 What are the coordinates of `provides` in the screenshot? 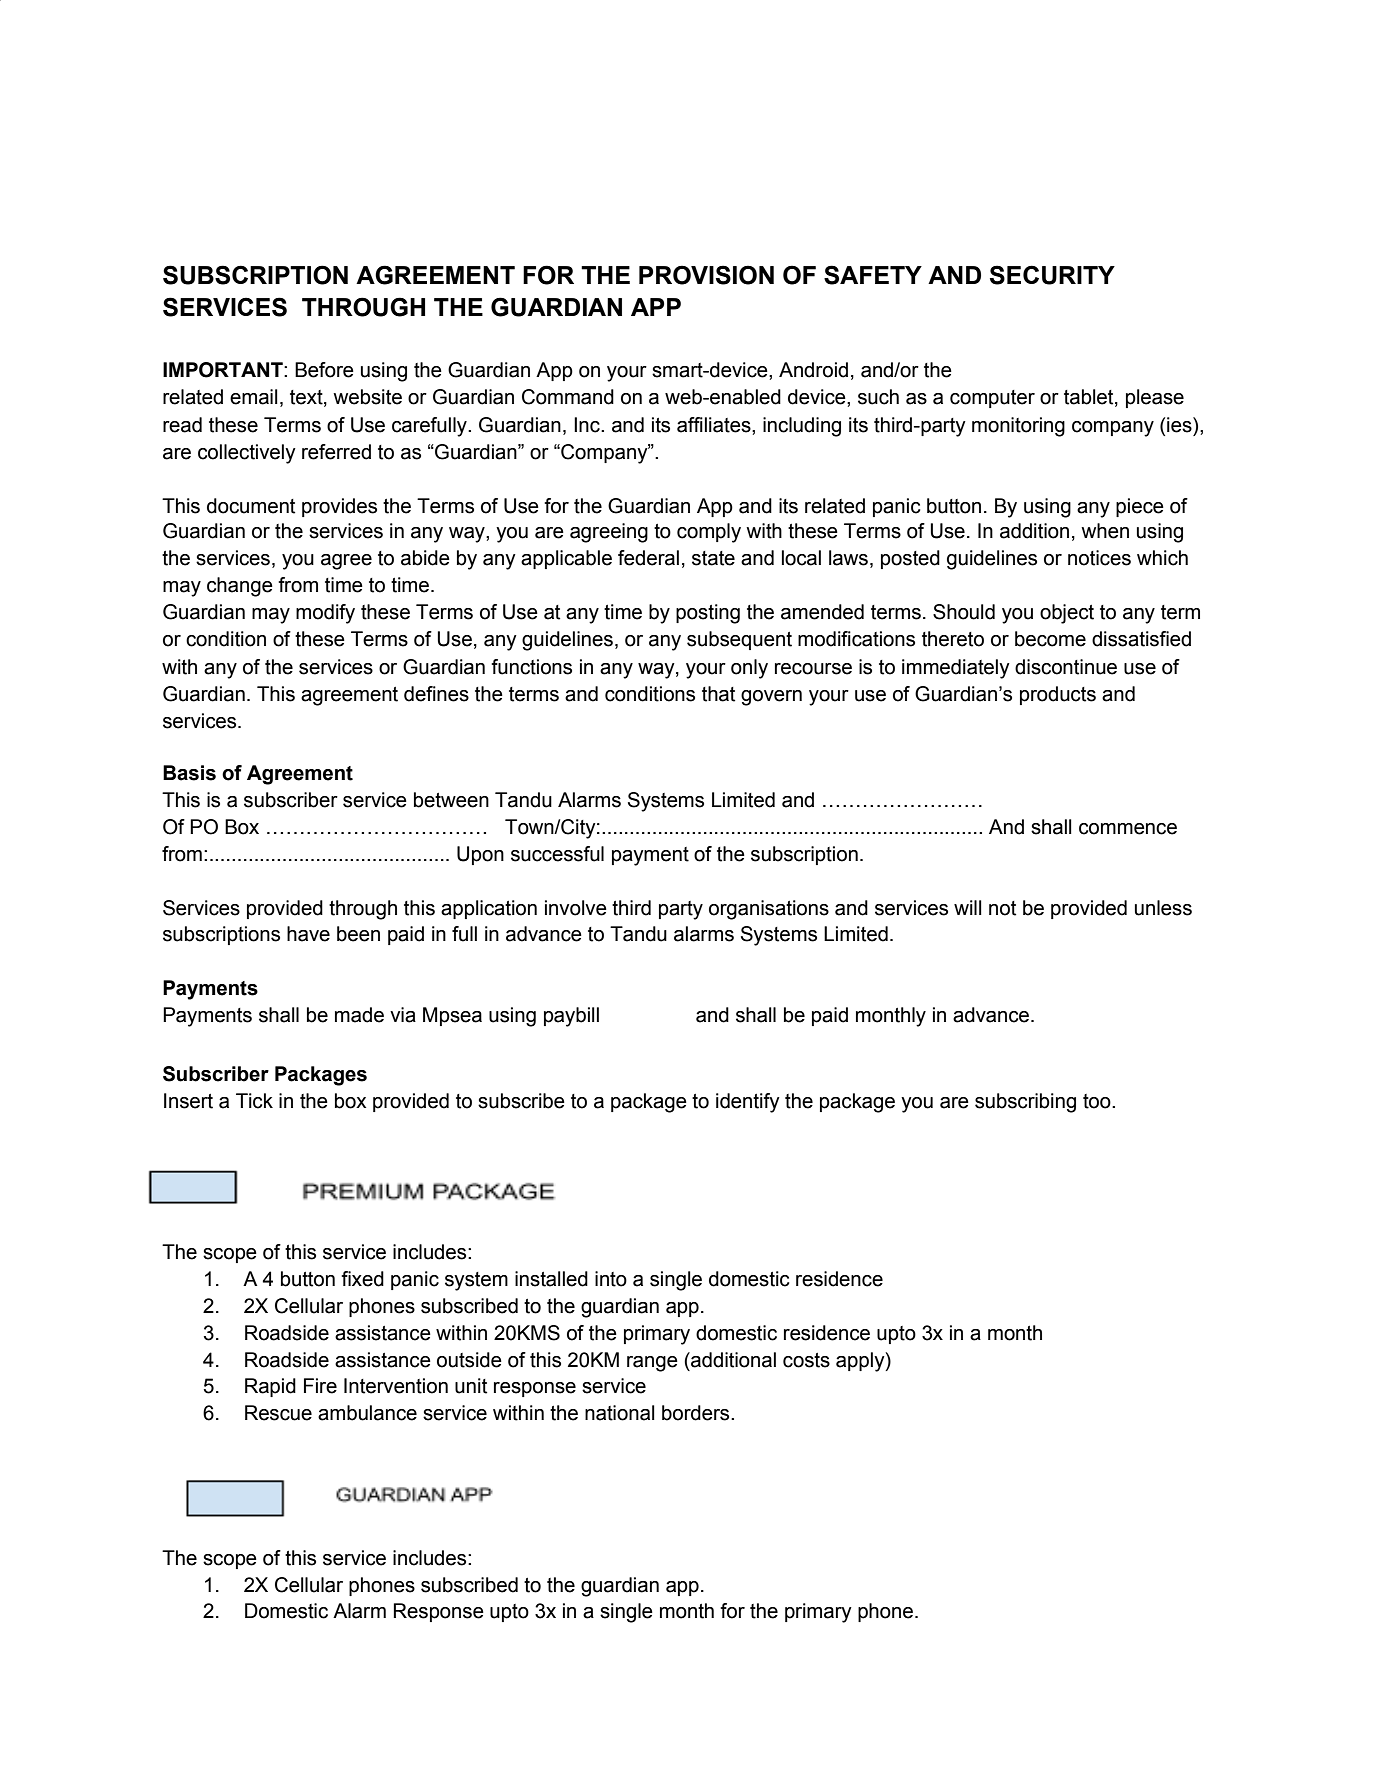 It's located at (339, 507).
